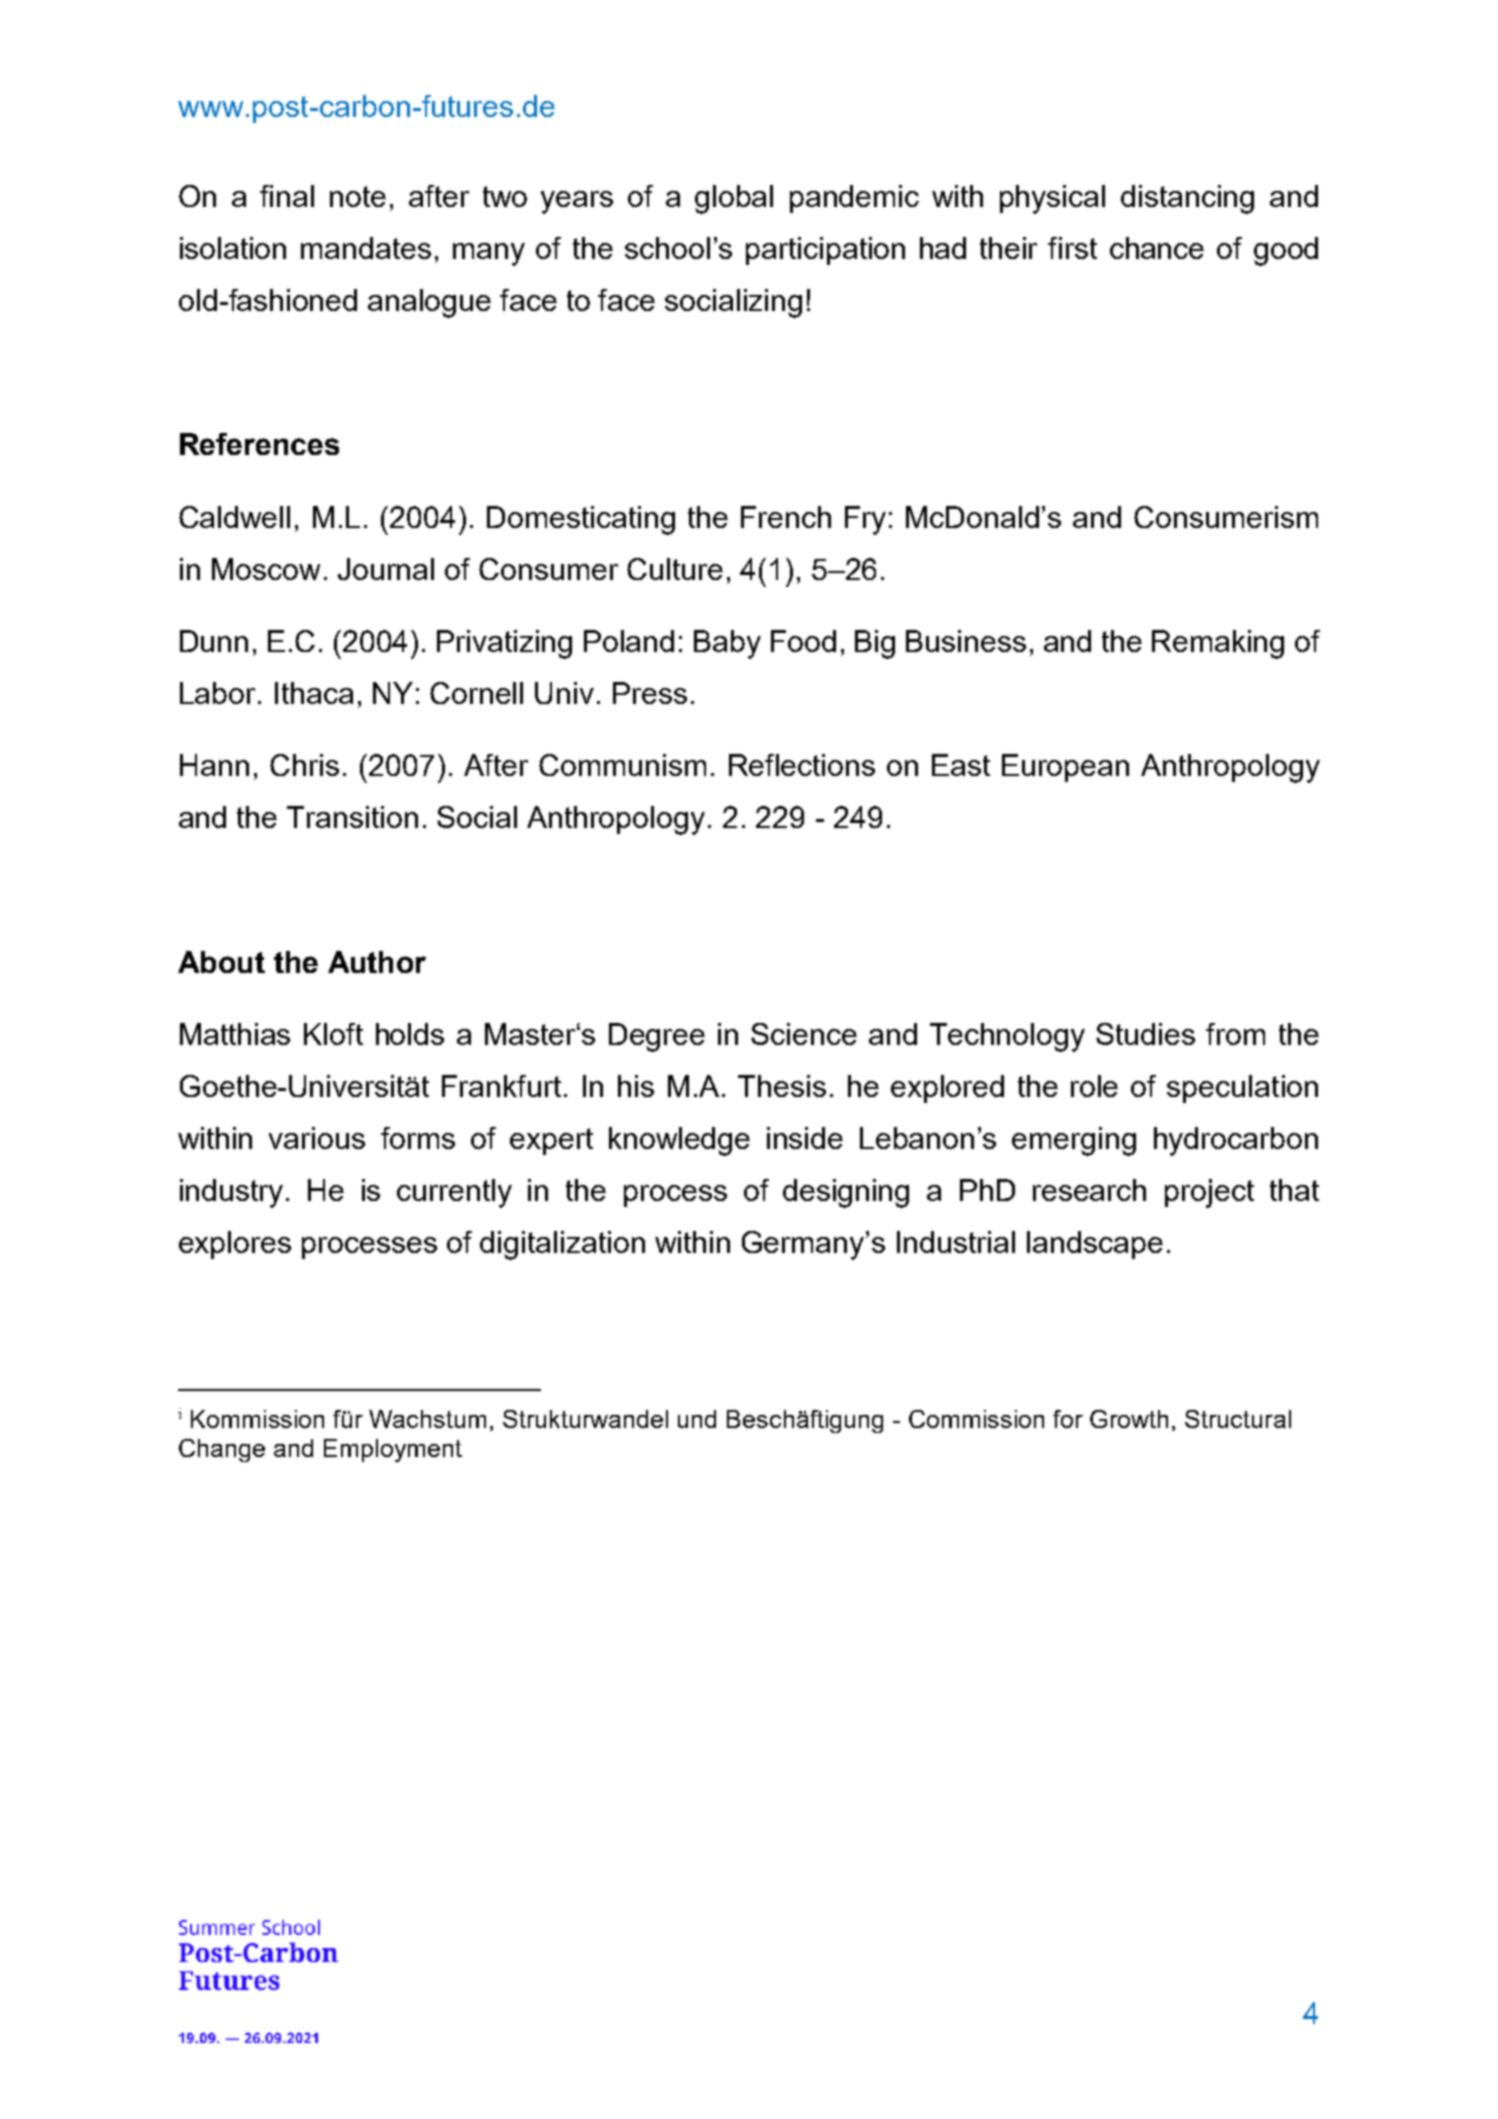 The image size is (1498, 2119). I want to click on mandates, so click(366, 248).
